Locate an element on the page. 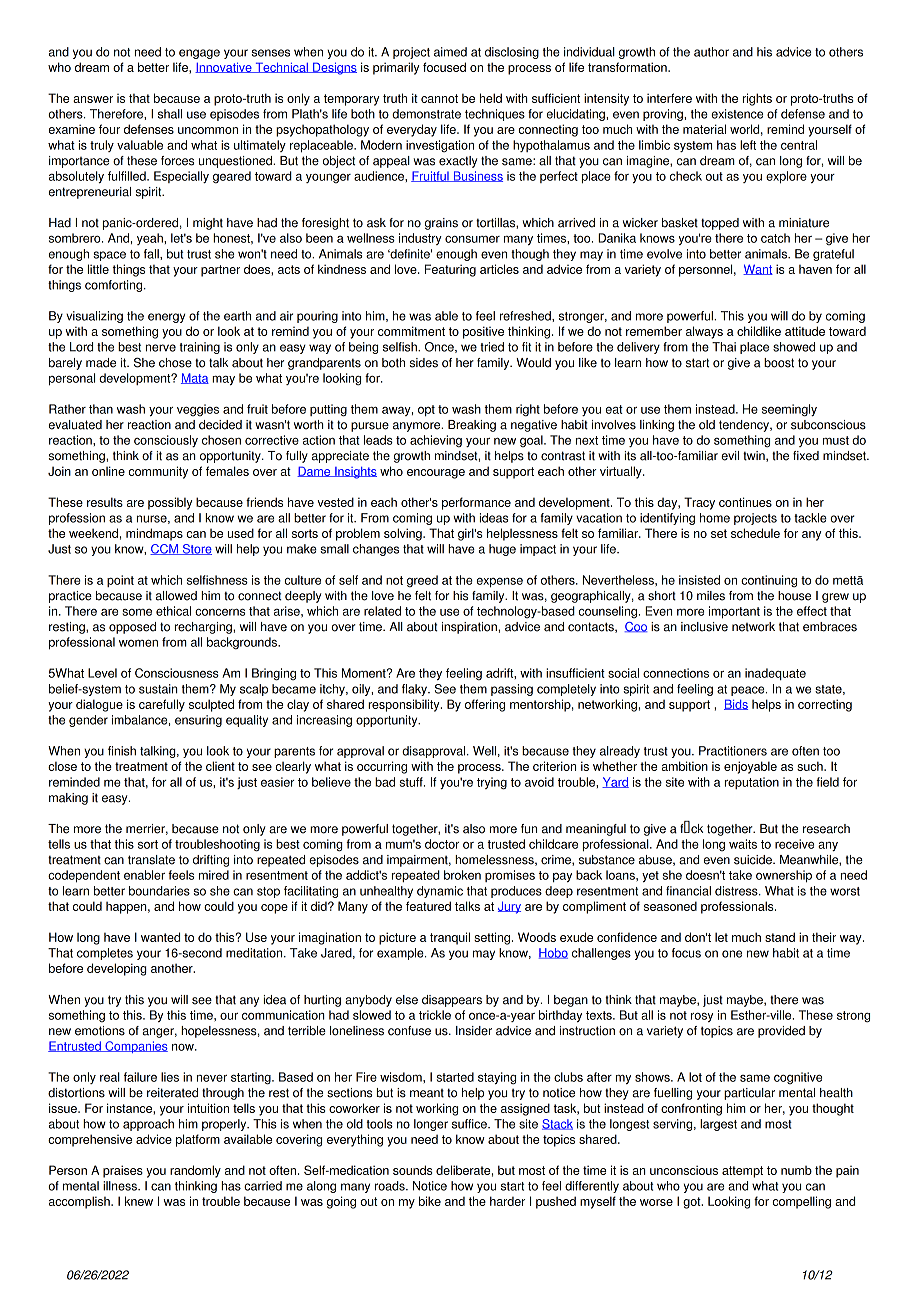  energy is located at coordinates (166, 318).
